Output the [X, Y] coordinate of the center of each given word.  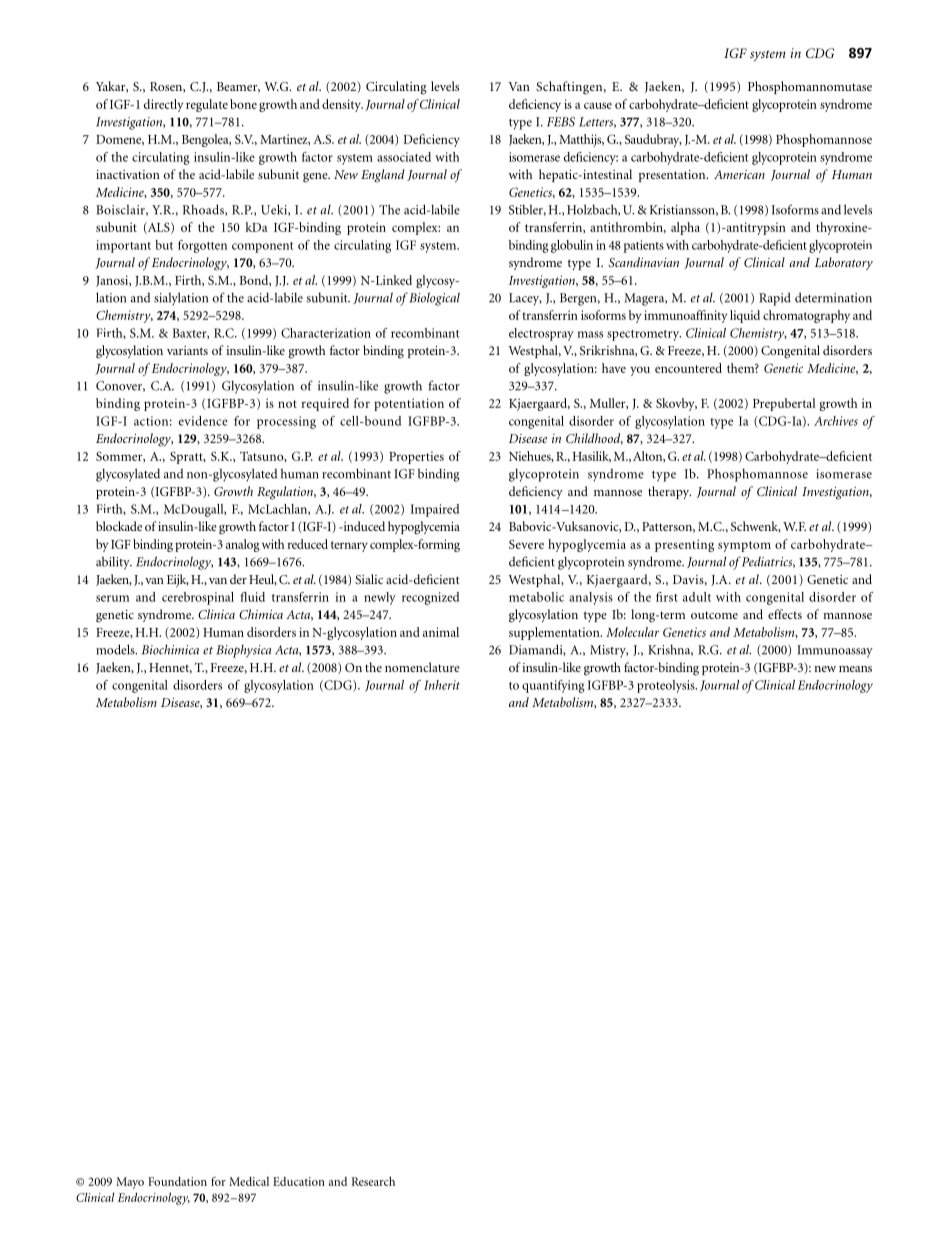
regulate [207, 105]
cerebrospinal [198, 598]
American [739, 174]
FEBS [561, 122]
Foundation [177, 1181]
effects [785, 614]
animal [441, 632]
